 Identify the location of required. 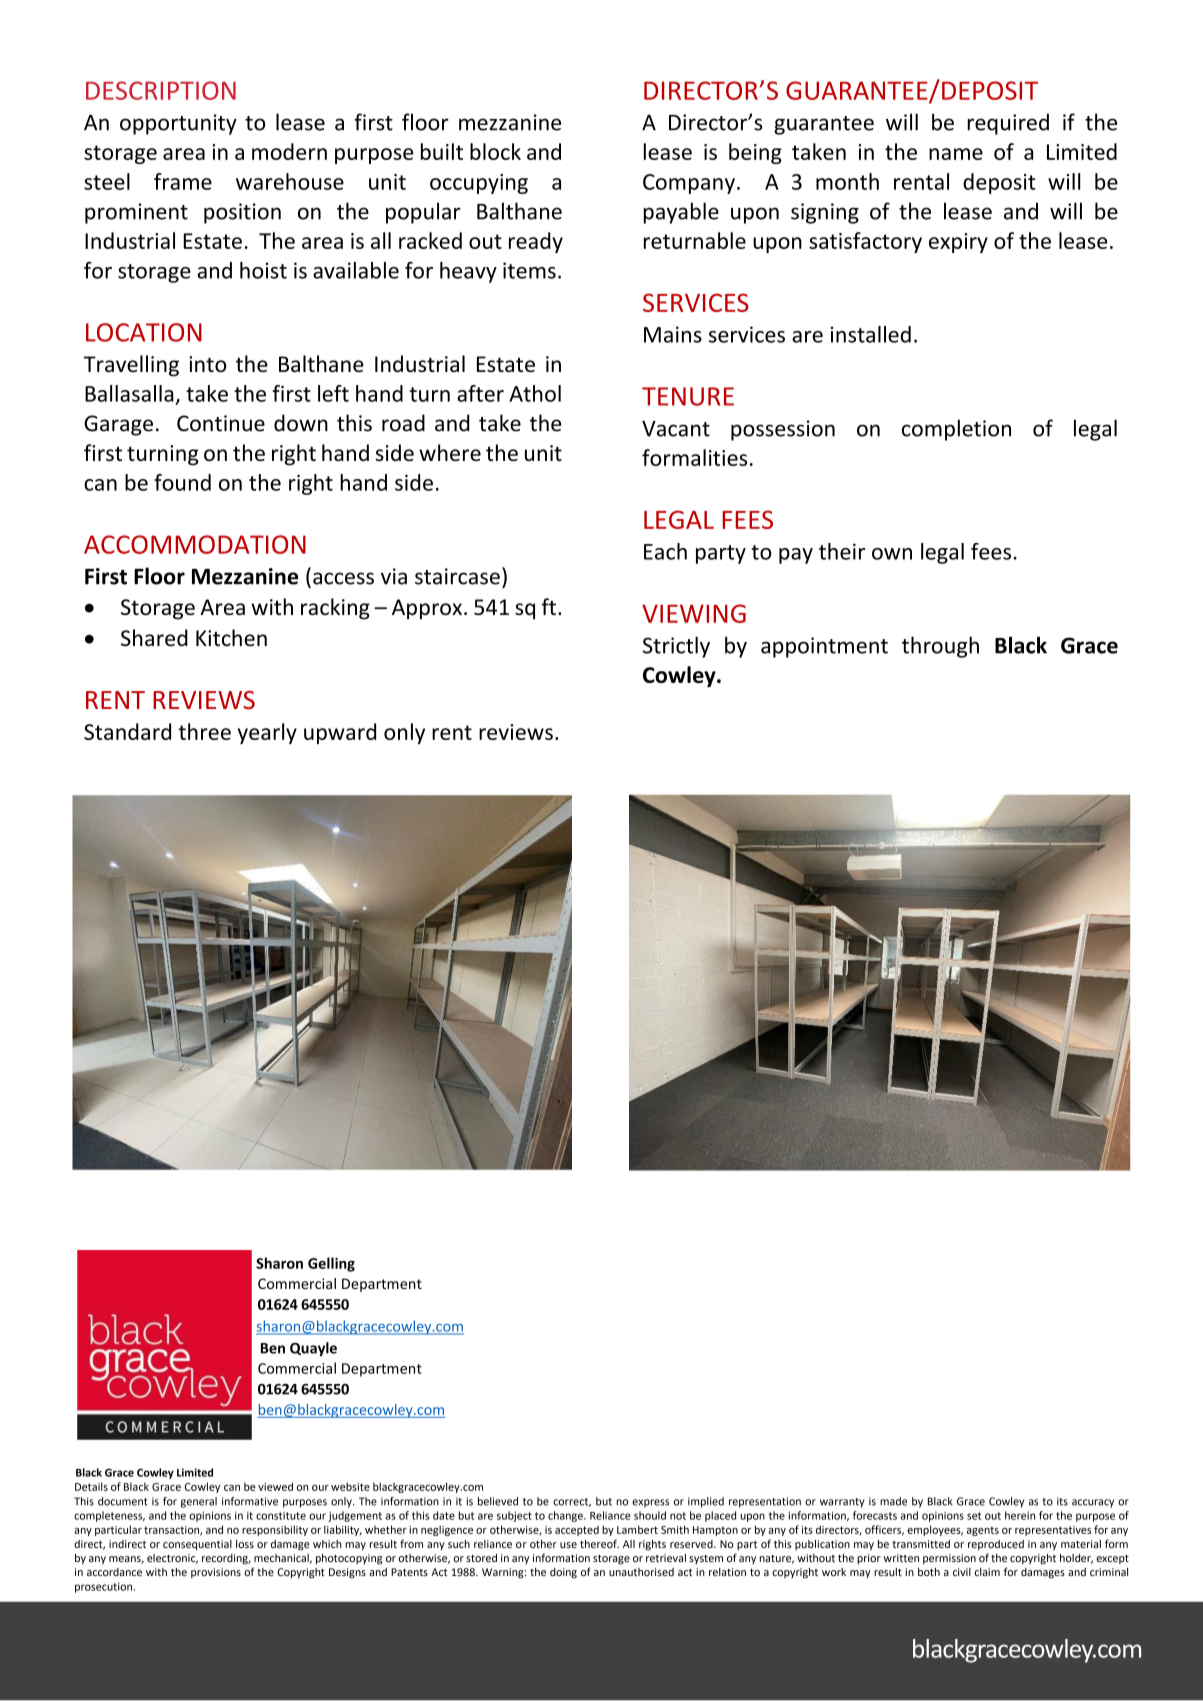
(1008, 124).
